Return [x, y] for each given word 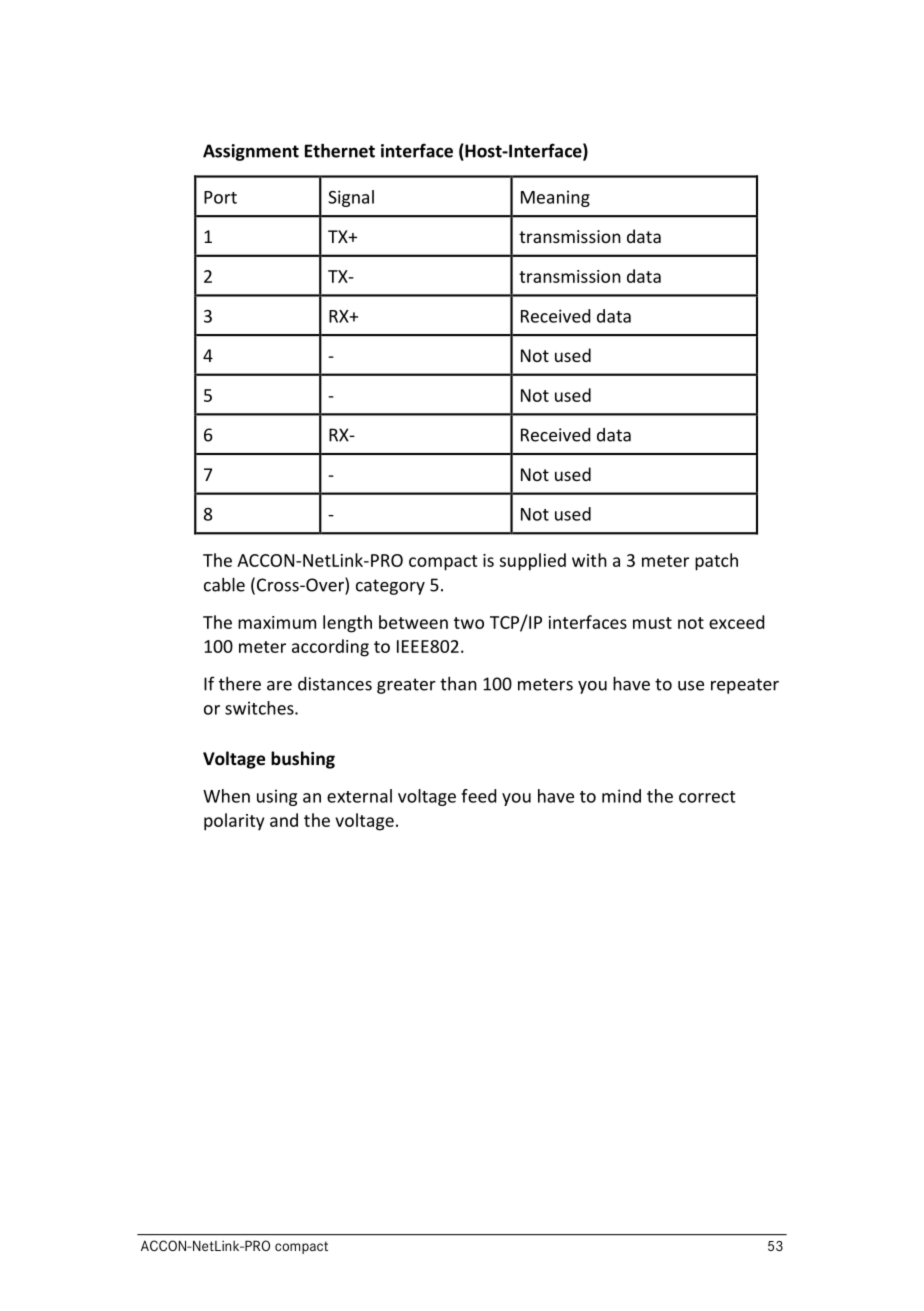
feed [478, 796]
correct [707, 797]
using [277, 797]
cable [224, 584]
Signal [351, 198]
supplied [532, 562]
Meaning [555, 198]
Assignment [251, 152]
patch [716, 562]
